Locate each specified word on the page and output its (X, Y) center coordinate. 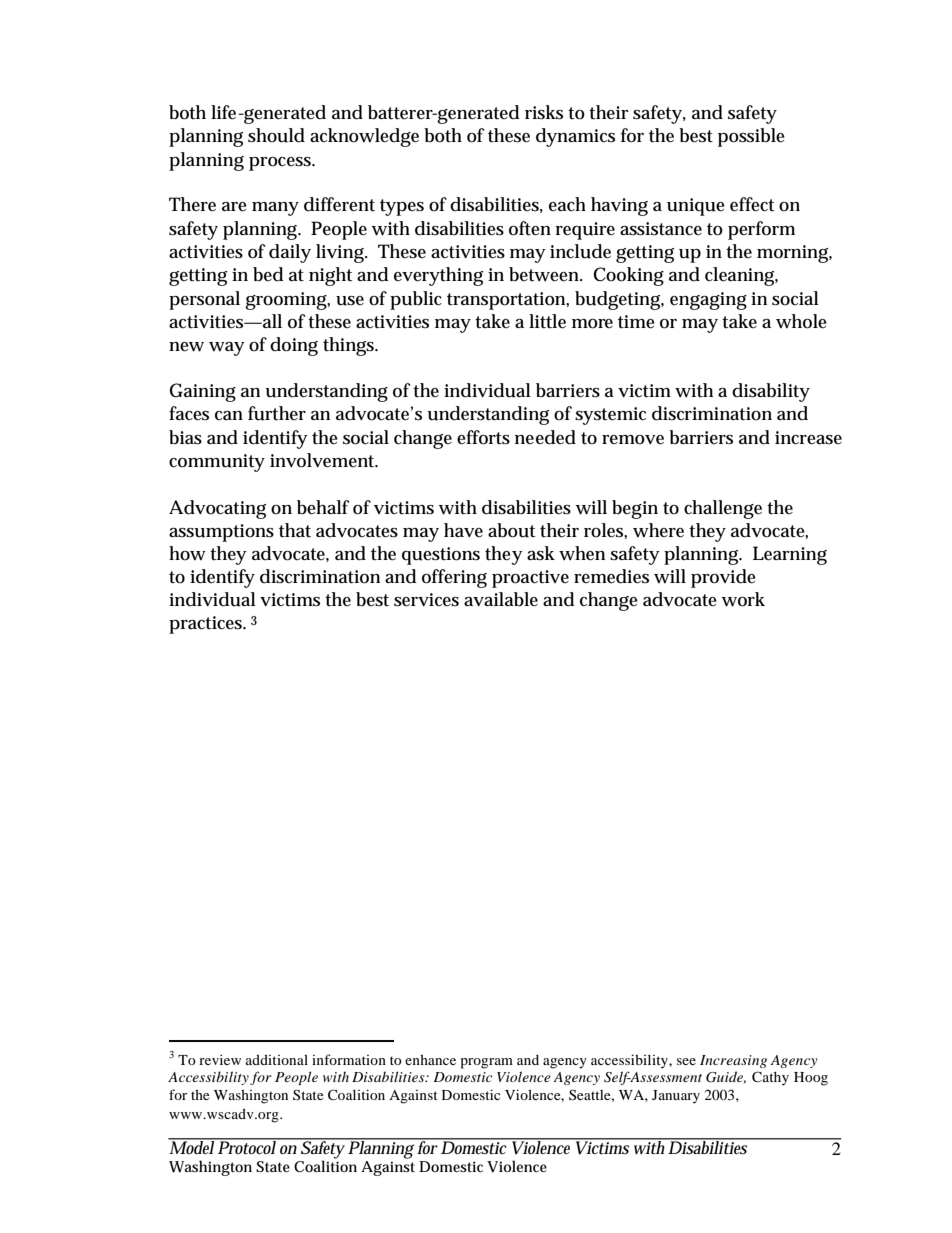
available (501, 599)
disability (771, 392)
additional (277, 1059)
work (743, 599)
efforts (483, 437)
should (276, 135)
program (486, 1063)
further (277, 413)
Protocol (247, 1146)
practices (207, 625)
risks (544, 112)
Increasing (733, 1061)
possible (751, 137)
